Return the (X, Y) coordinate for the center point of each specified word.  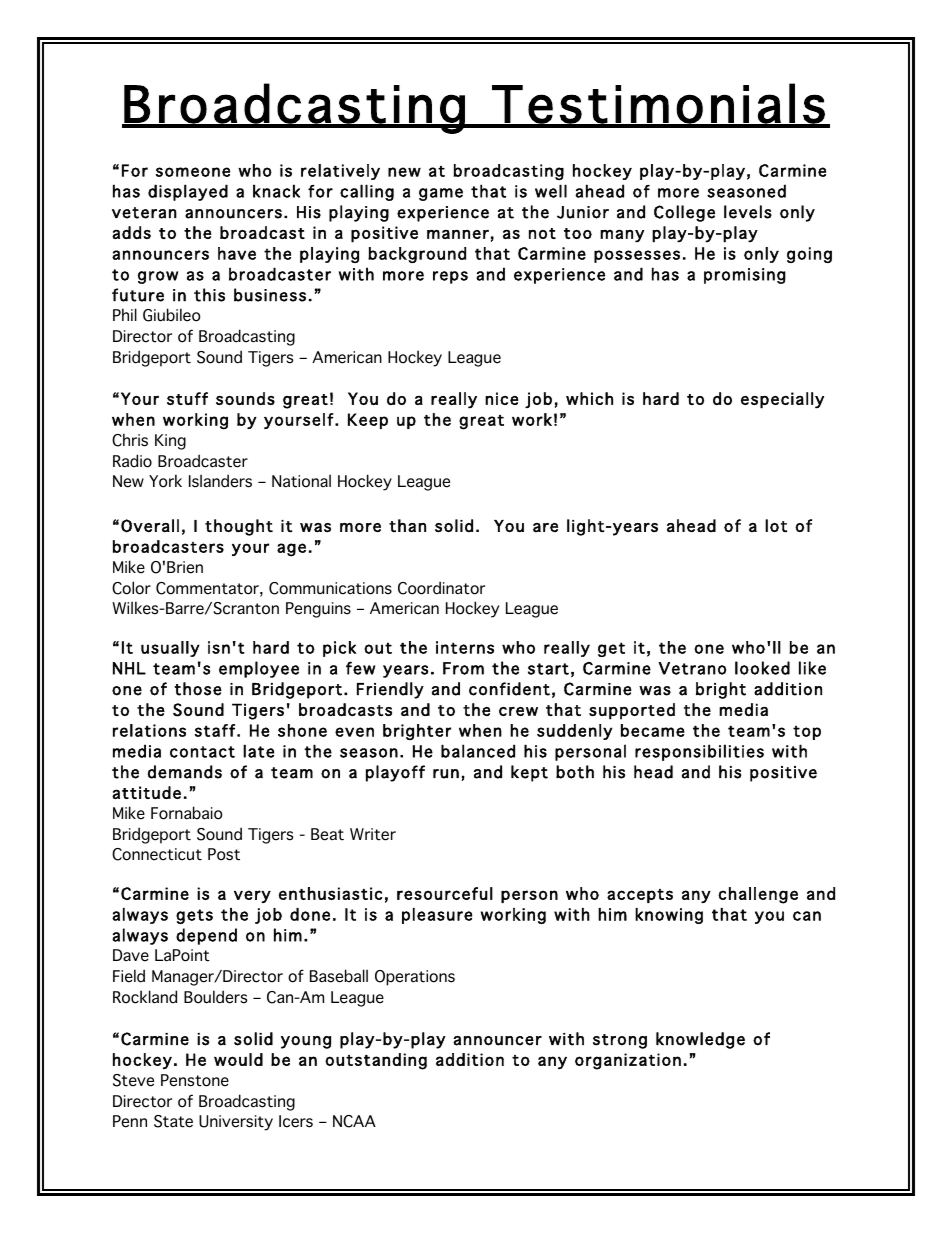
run (446, 774)
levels (748, 212)
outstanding (376, 1061)
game (441, 194)
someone (193, 172)
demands (185, 772)
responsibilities (699, 752)
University (236, 1123)
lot (776, 525)
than (407, 525)
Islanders (220, 481)
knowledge (700, 1040)
